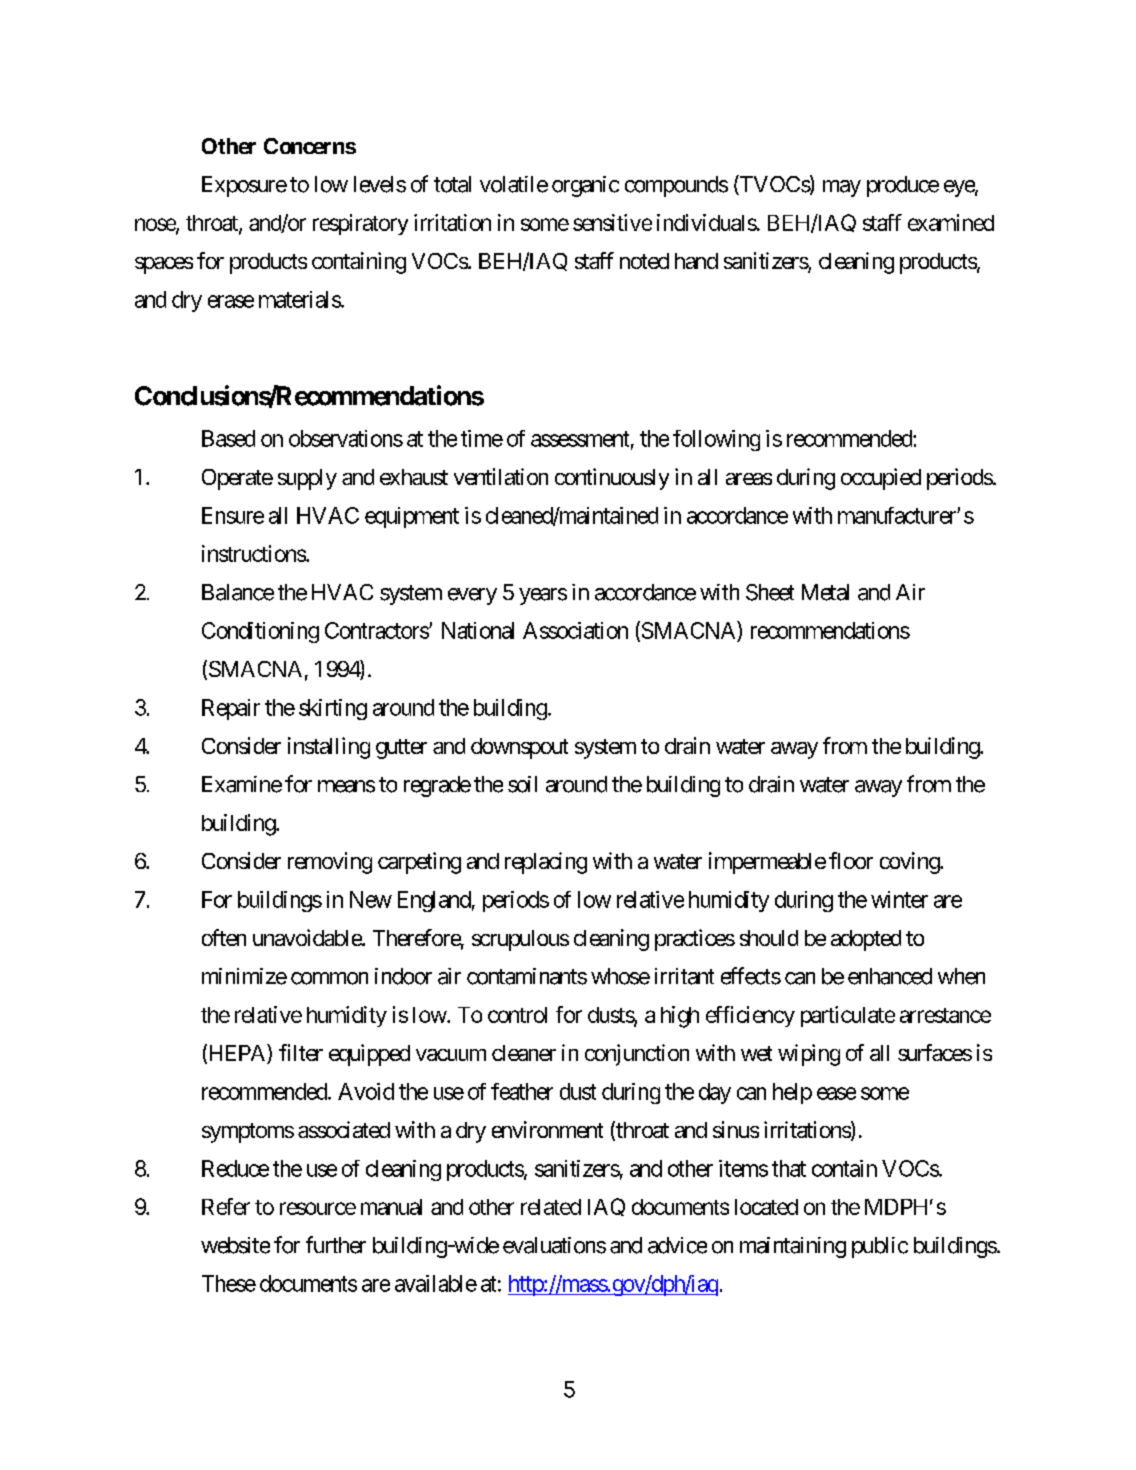 This page has height=1470, width=1136. What do you see at coordinates (881, 479) in the page?
I see `occupied` at bounding box center [881, 479].
